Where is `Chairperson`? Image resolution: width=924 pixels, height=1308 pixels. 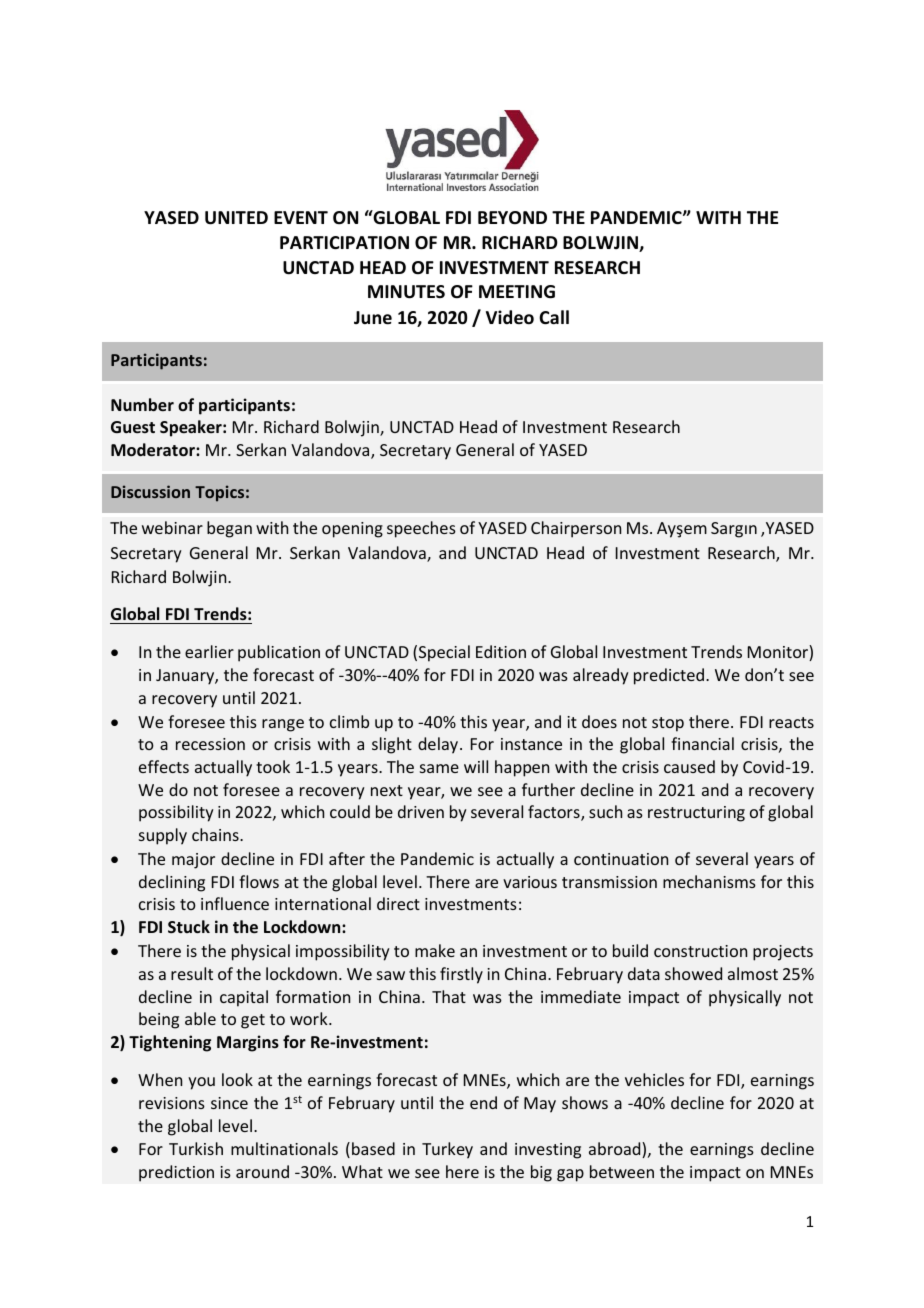 Chairperson is located at coordinates (576, 529).
